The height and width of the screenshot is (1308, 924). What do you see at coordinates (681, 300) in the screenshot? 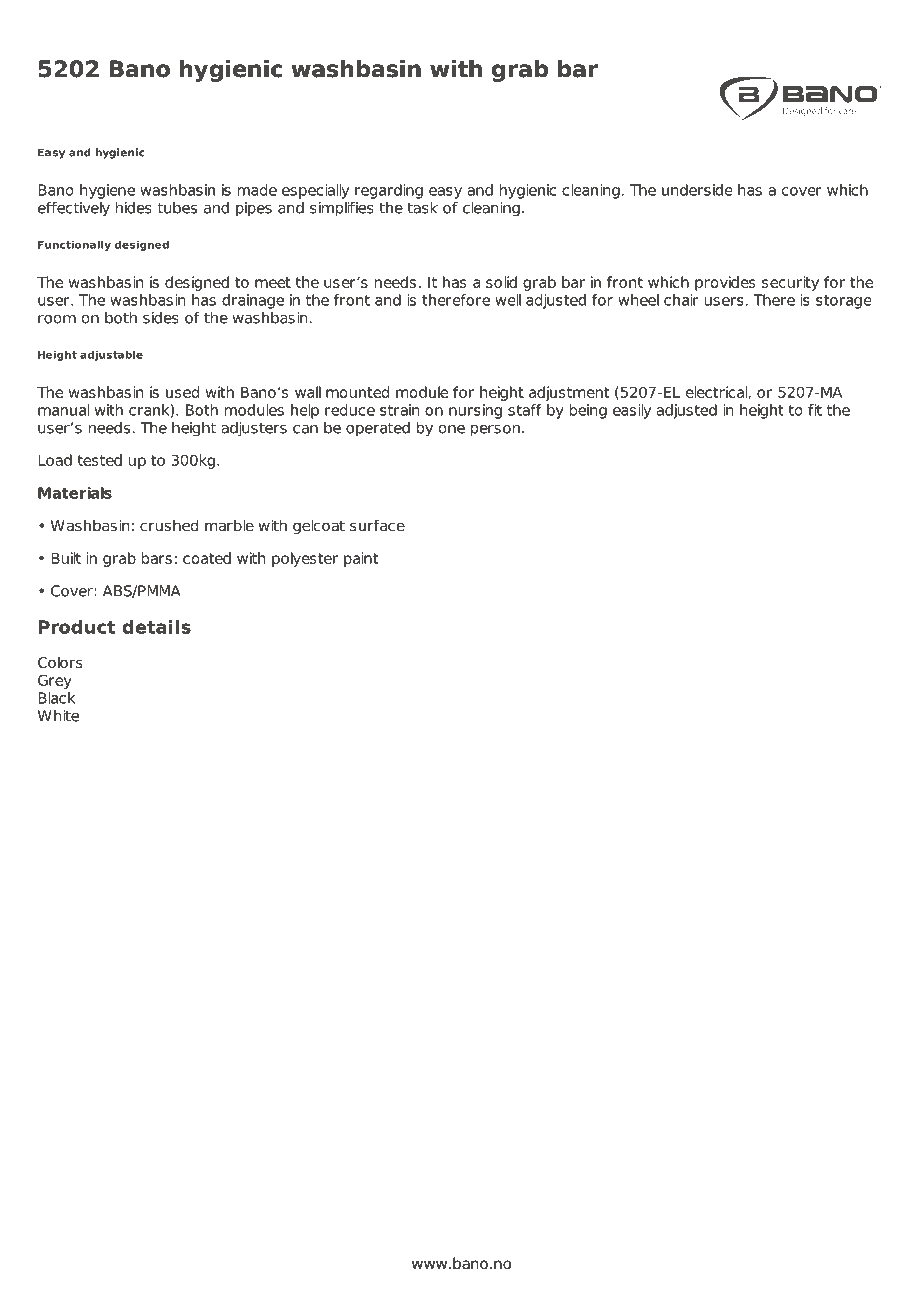
I see `chair` at bounding box center [681, 300].
